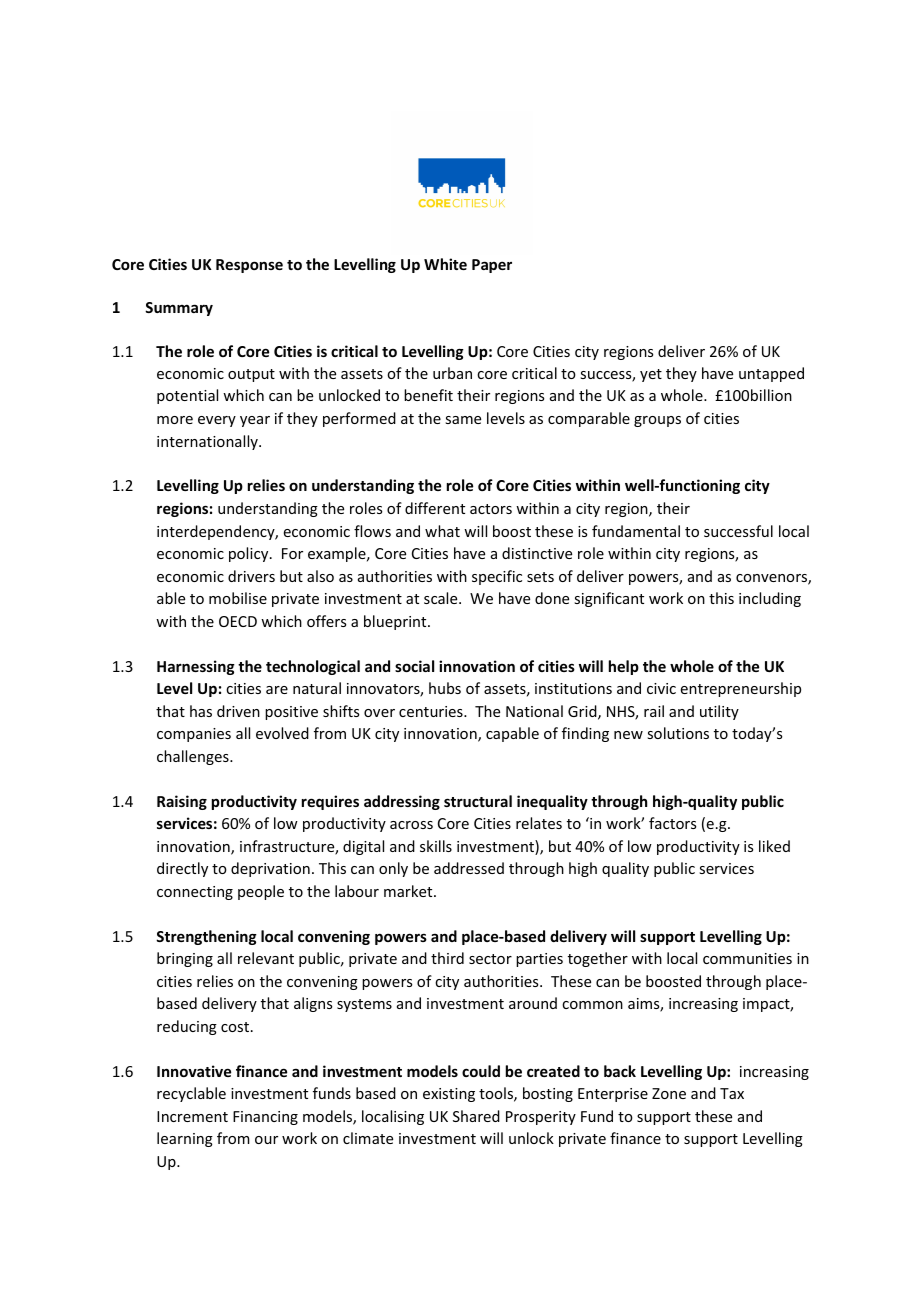 The image size is (924, 1308). I want to click on Tax, so click(732, 1093).
